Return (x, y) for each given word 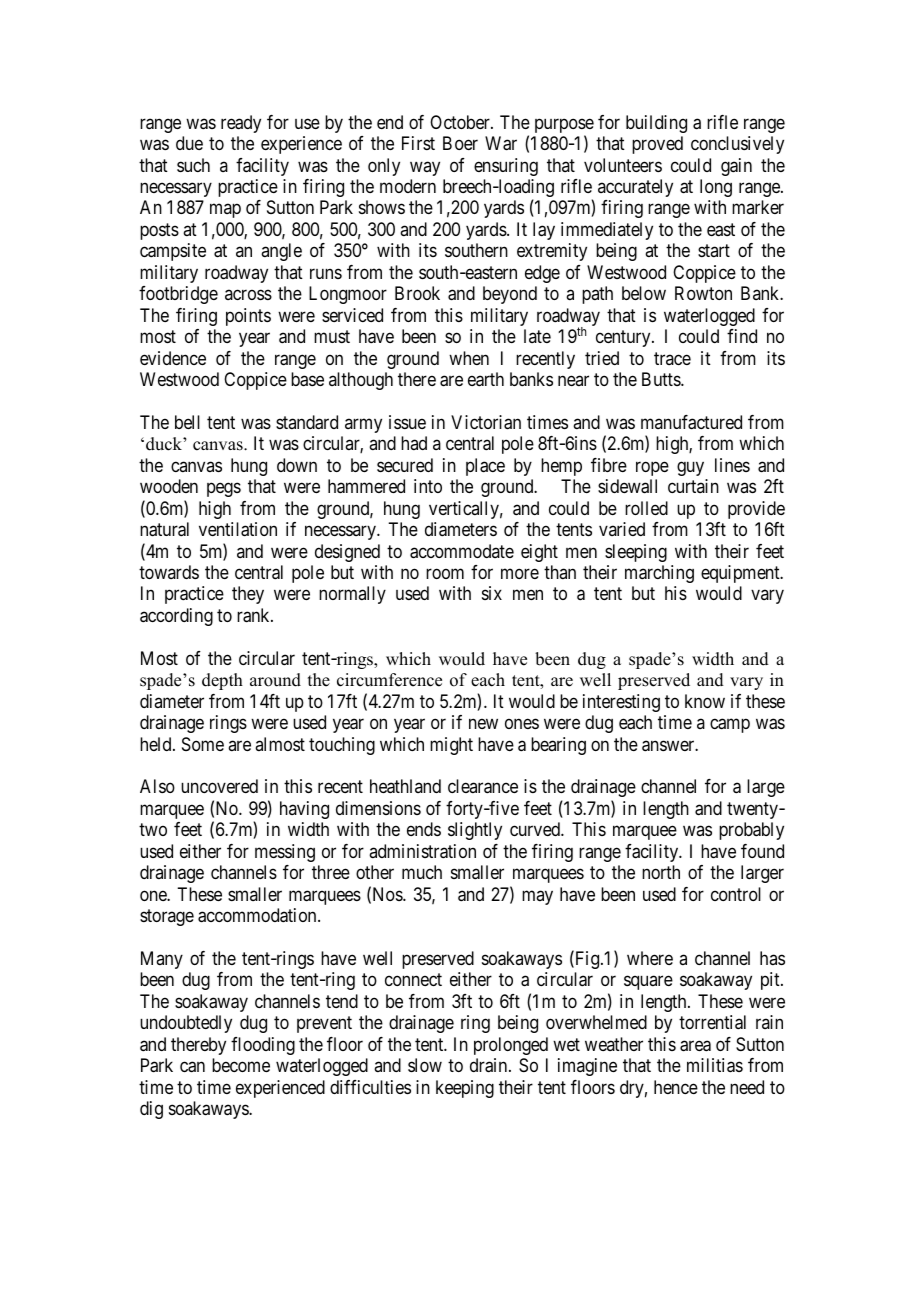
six (492, 593)
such (193, 165)
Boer (460, 143)
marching (659, 574)
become (241, 1065)
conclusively (737, 145)
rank (254, 615)
